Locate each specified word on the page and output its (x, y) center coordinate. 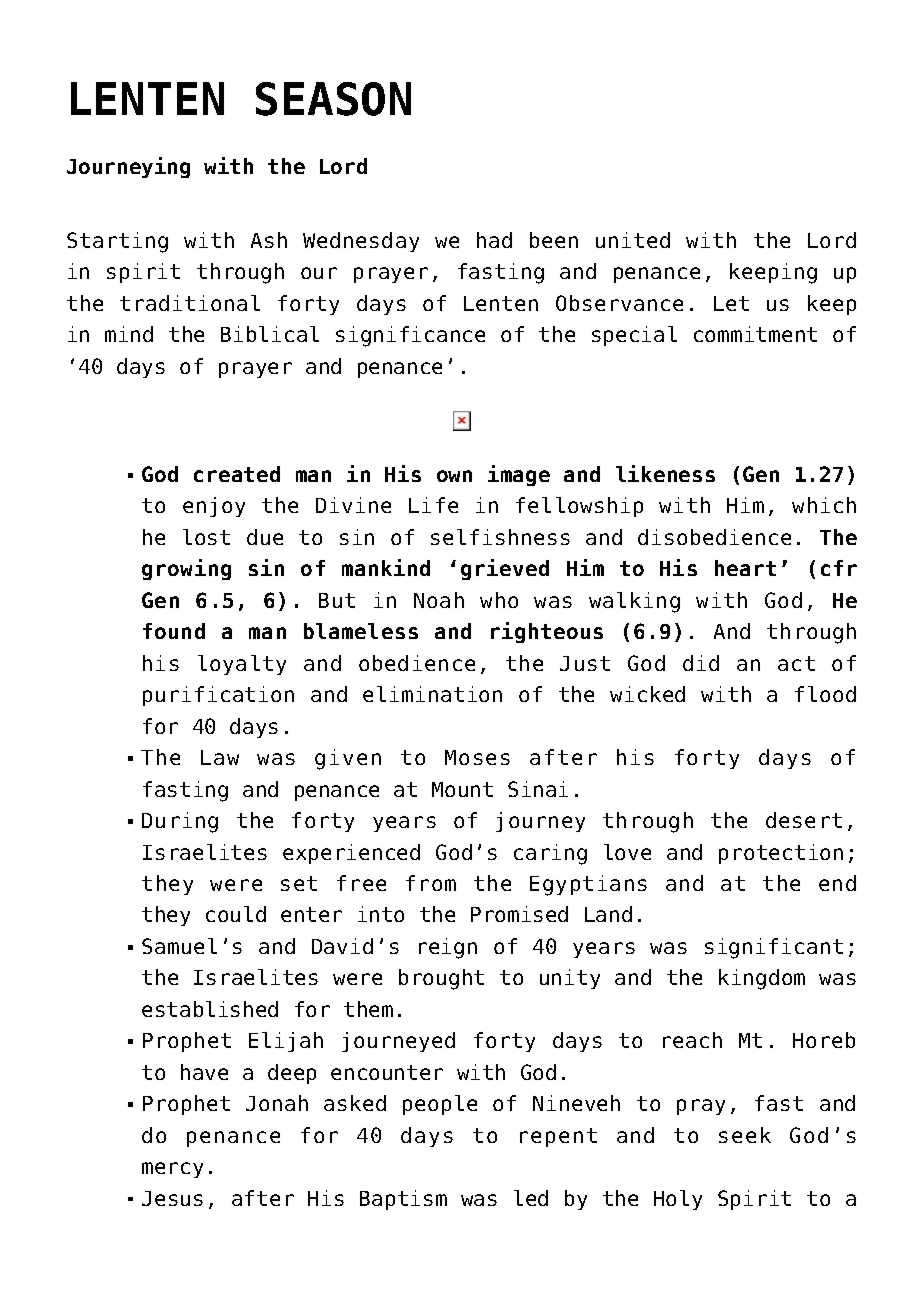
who (499, 600)
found (174, 631)
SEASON (333, 99)
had (494, 240)
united (633, 240)
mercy (172, 1170)
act (796, 663)
